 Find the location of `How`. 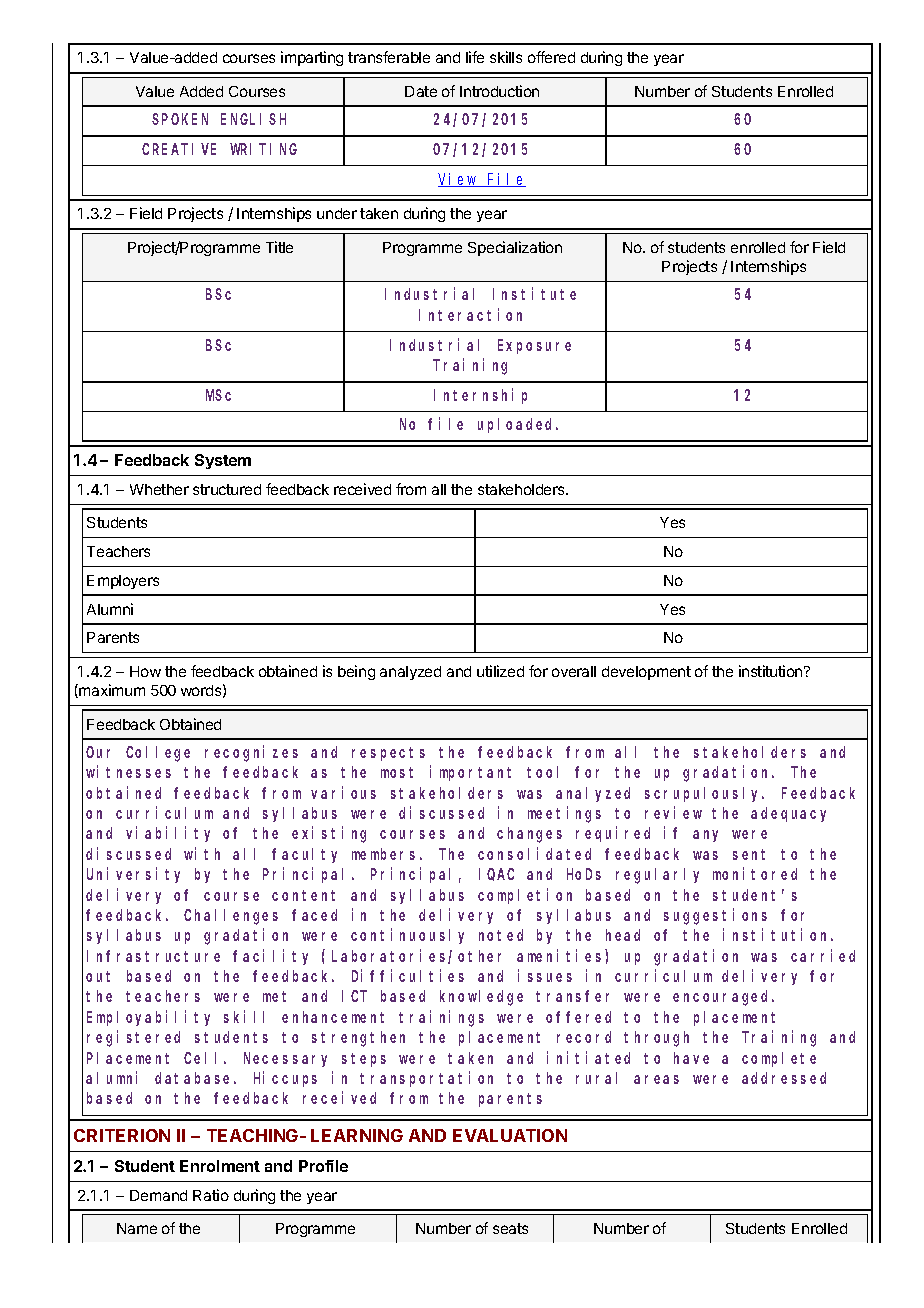

How is located at coordinates (145, 671).
